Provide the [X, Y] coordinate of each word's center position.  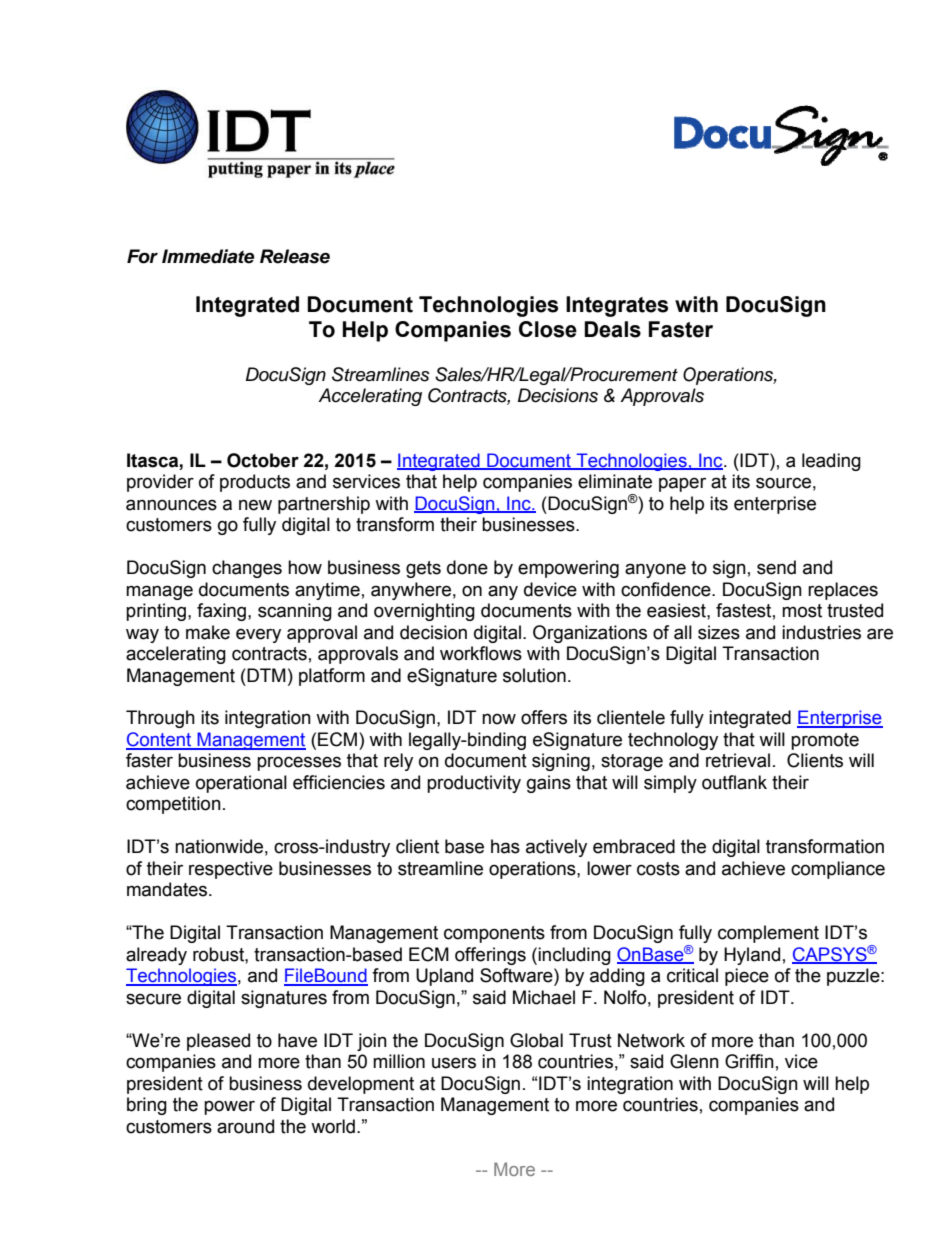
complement [768, 934]
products [255, 483]
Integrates [617, 306]
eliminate [615, 481]
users [454, 1063]
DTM [265, 675]
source [783, 483]
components [494, 934]
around [245, 1126]
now [499, 719]
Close [548, 329]
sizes [719, 632]
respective [231, 870]
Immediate [208, 256]
